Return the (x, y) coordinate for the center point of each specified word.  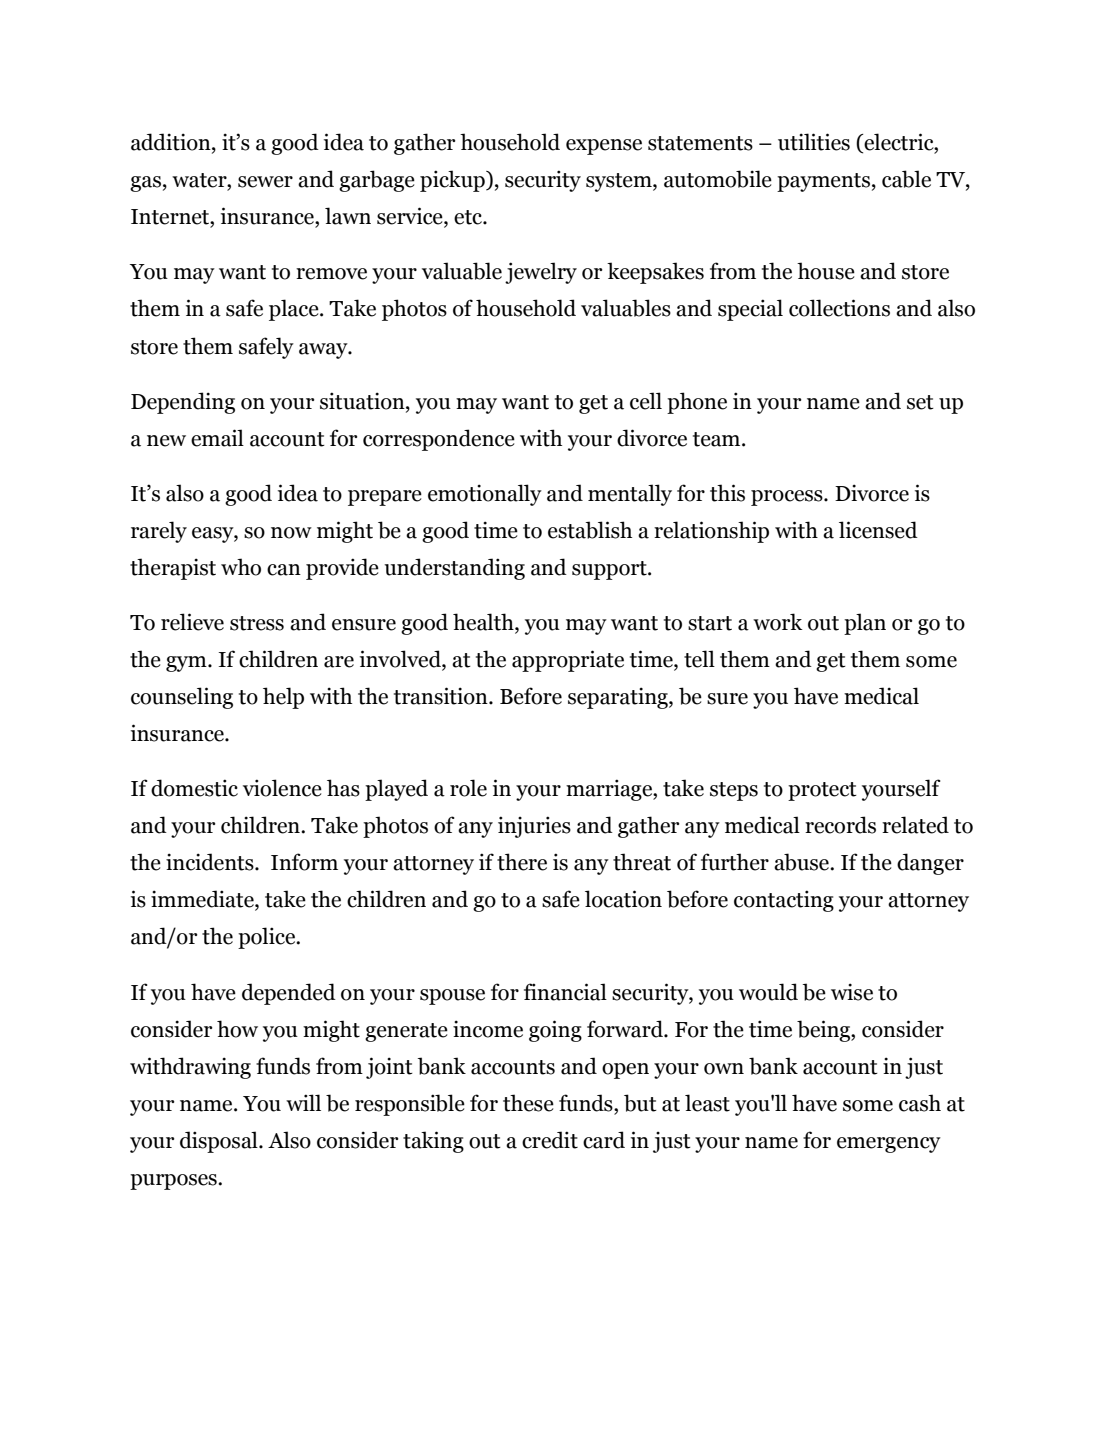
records (840, 825)
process (788, 498)
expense (604, 147)
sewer (265, 182)
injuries (534, 827)
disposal (220, 1142)
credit (550, 1140)
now (291, 533)
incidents (211, 862)
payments (823, 182)
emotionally (485, 495)
